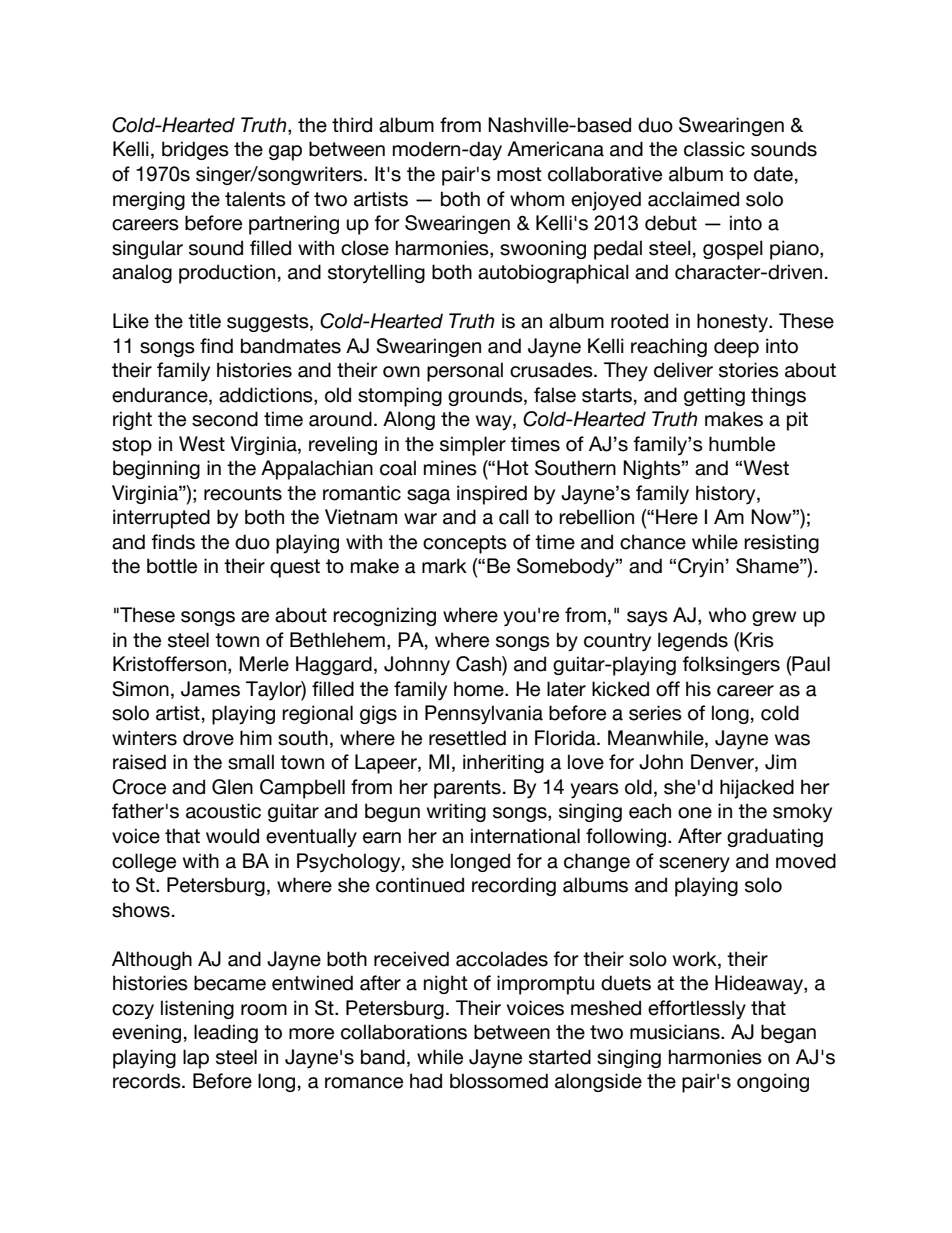  What do you see at coordinates (226, 1033) in the page?
I see `leading` at bounding box center [226, 1033].
